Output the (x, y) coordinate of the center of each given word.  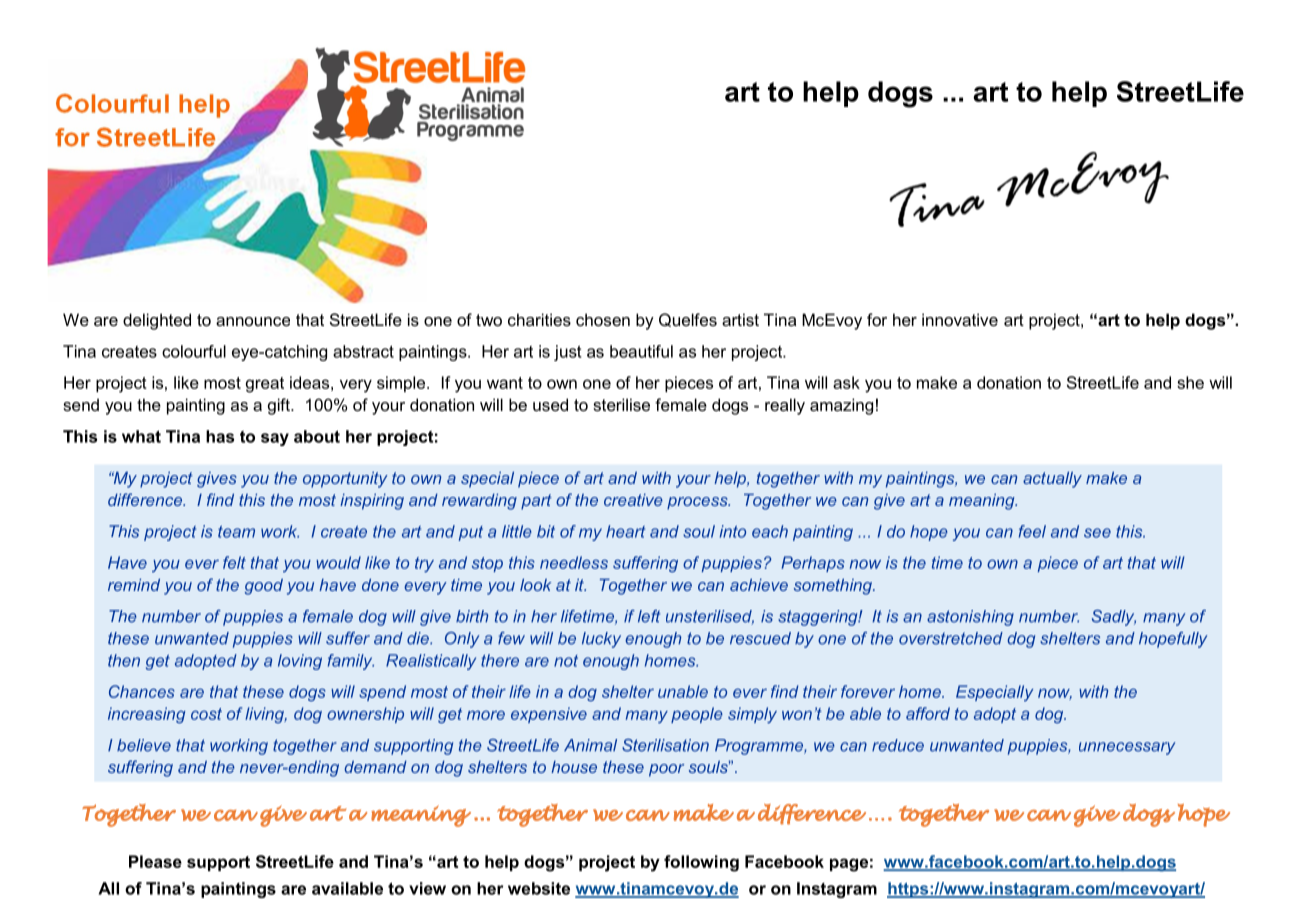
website (539, 888)
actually (1052, 480)
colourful (194, 351)
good (264, 587)
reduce (898, 745)
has (220, 436)
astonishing (970, 618)
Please (155, 861)
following (701, 863)
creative (633, 500)
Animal (590, 745)
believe (144, 745)
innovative (960, 319)
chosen (603, 319)
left (649, 616)
